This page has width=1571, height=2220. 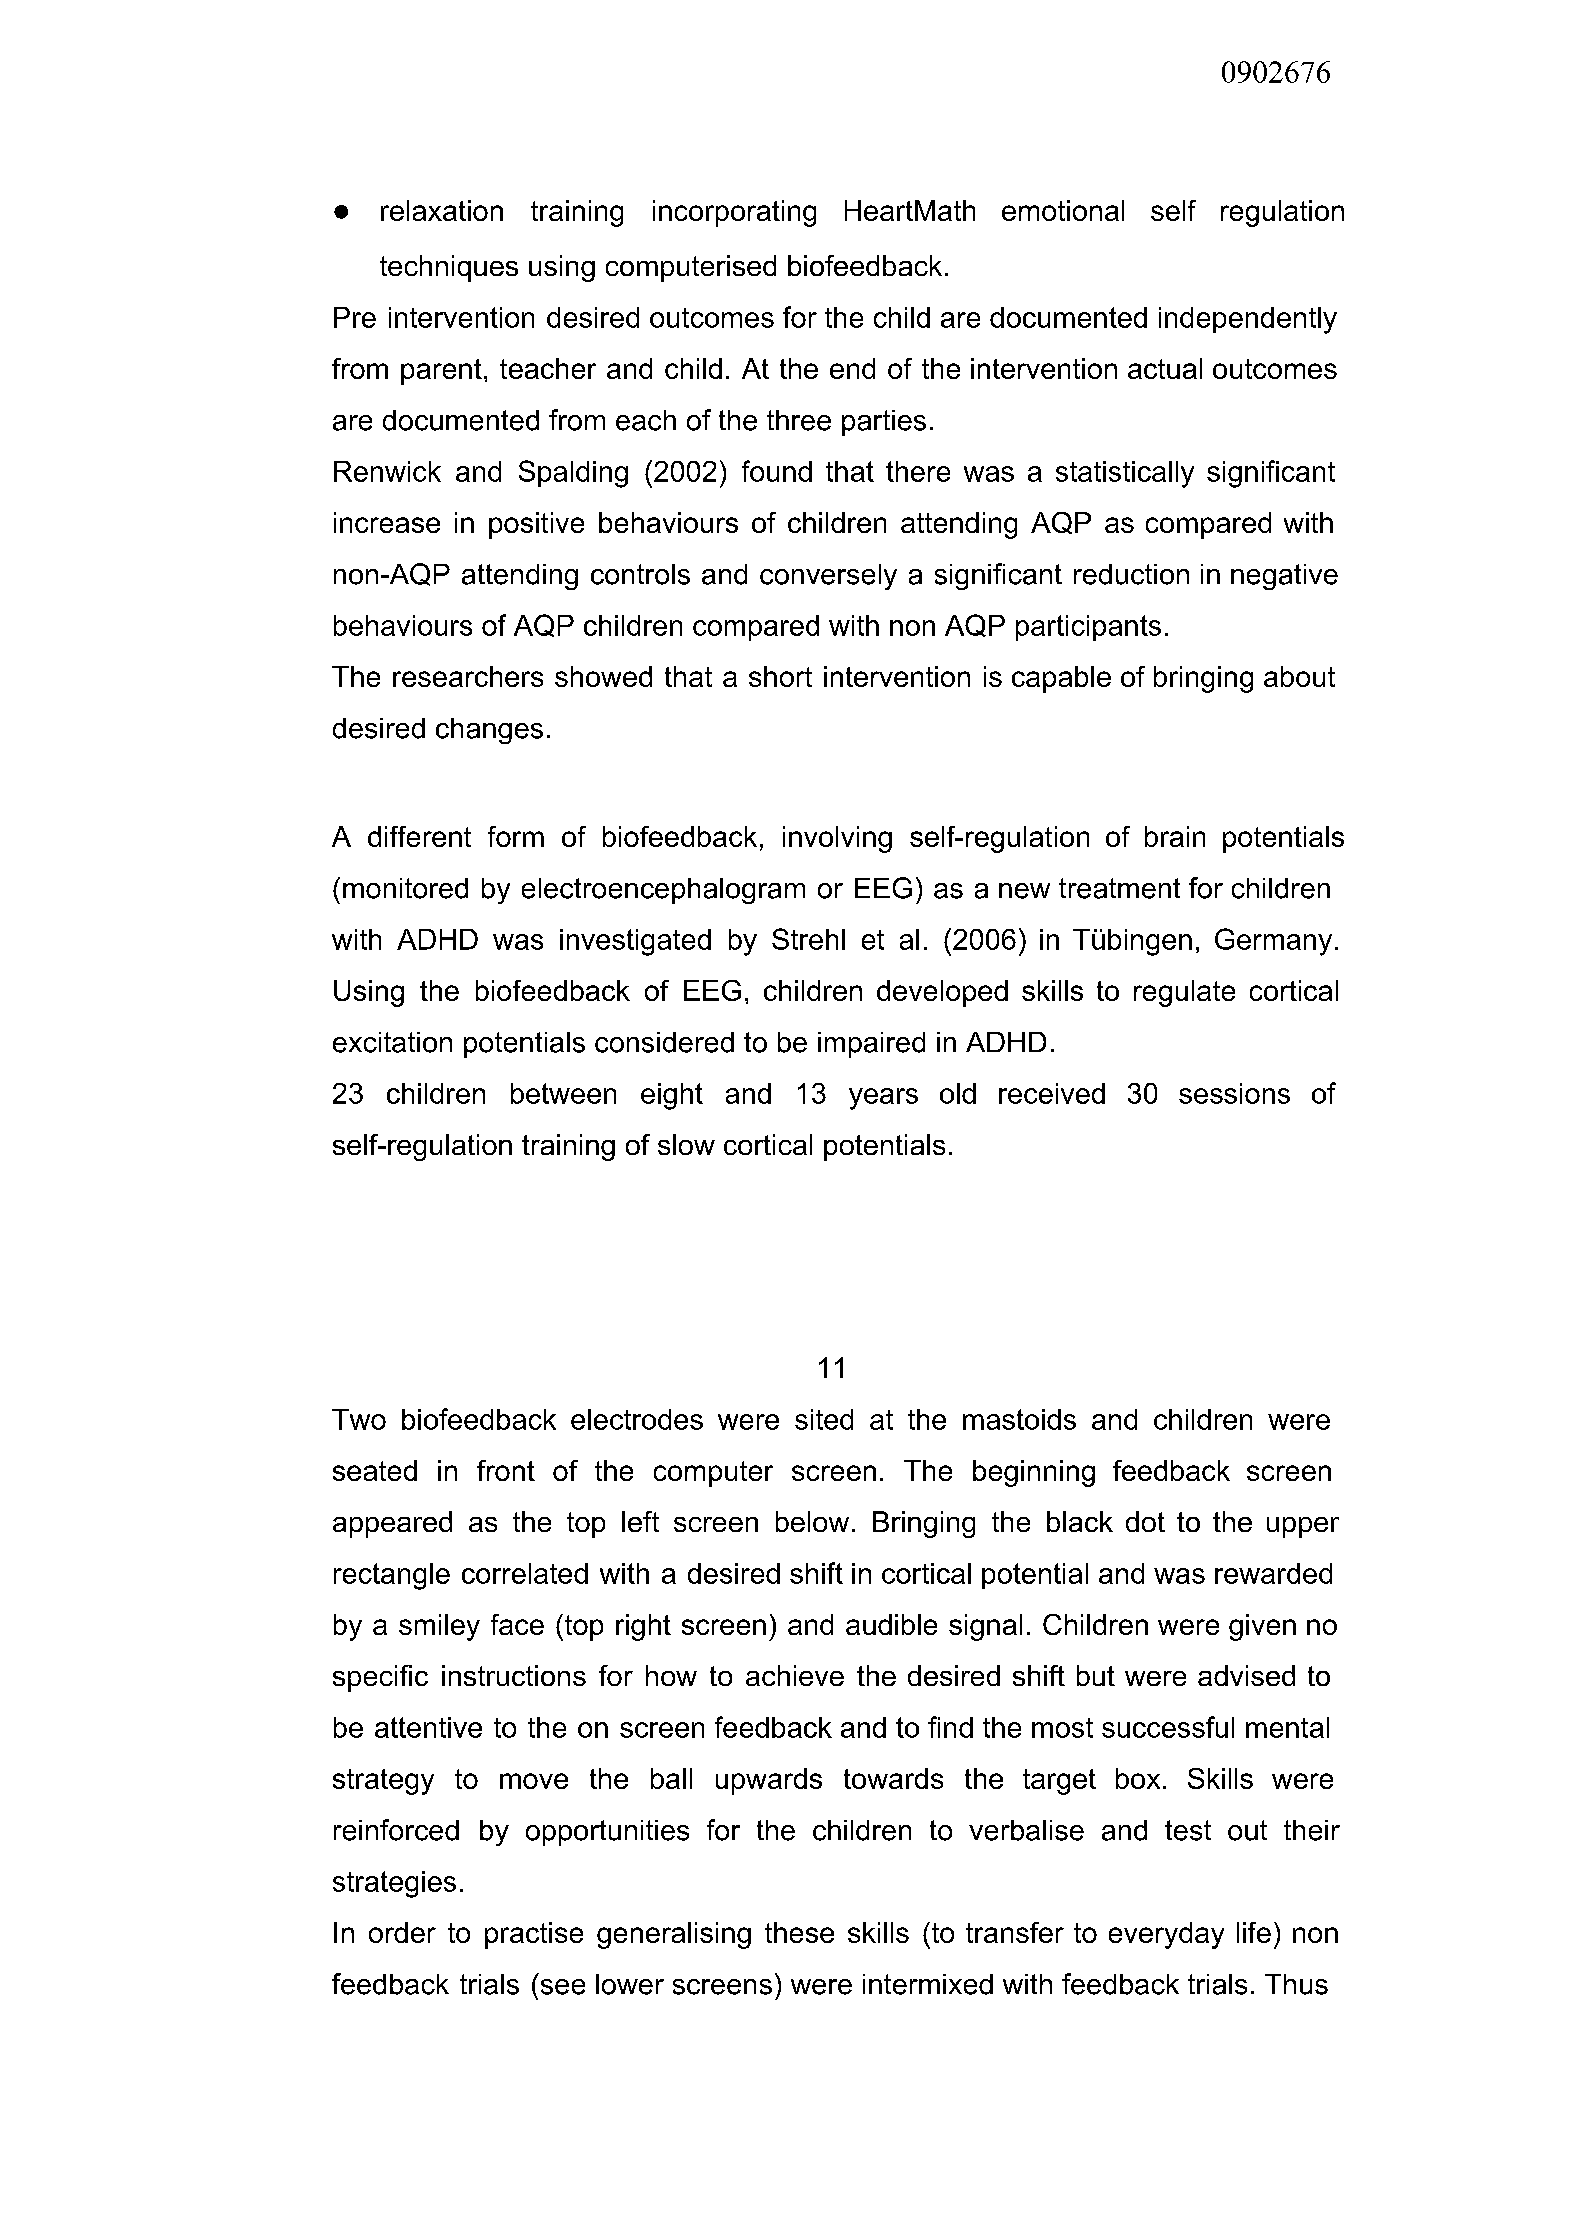 What do you see at coordinates (1299, 676) in the page?
I see `about` at bounding box center [1299, 676].
